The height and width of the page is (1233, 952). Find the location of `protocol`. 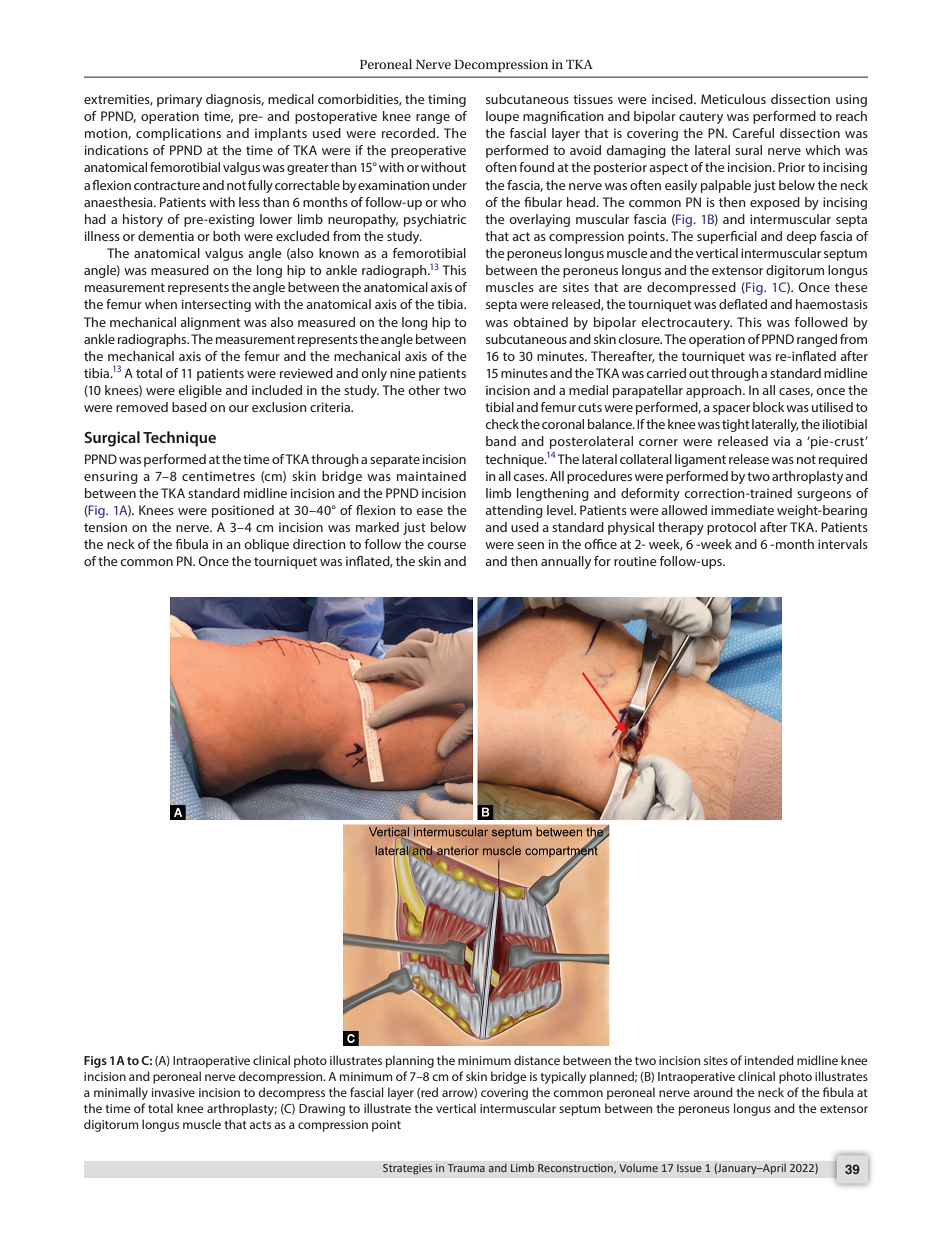

protocol is located at coordinates (731, 528).
